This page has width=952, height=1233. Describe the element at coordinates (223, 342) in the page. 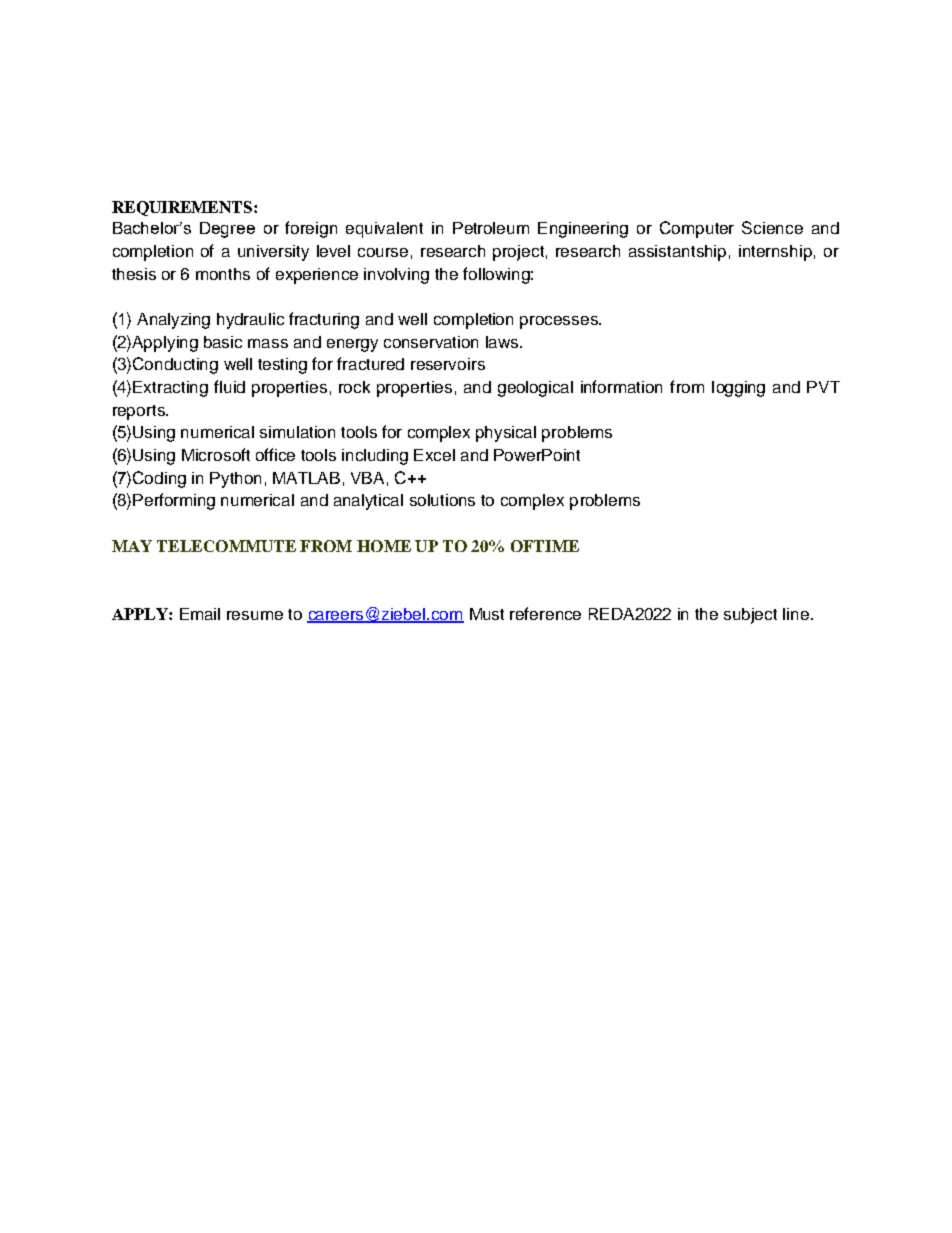

I see `basic` at that location.
